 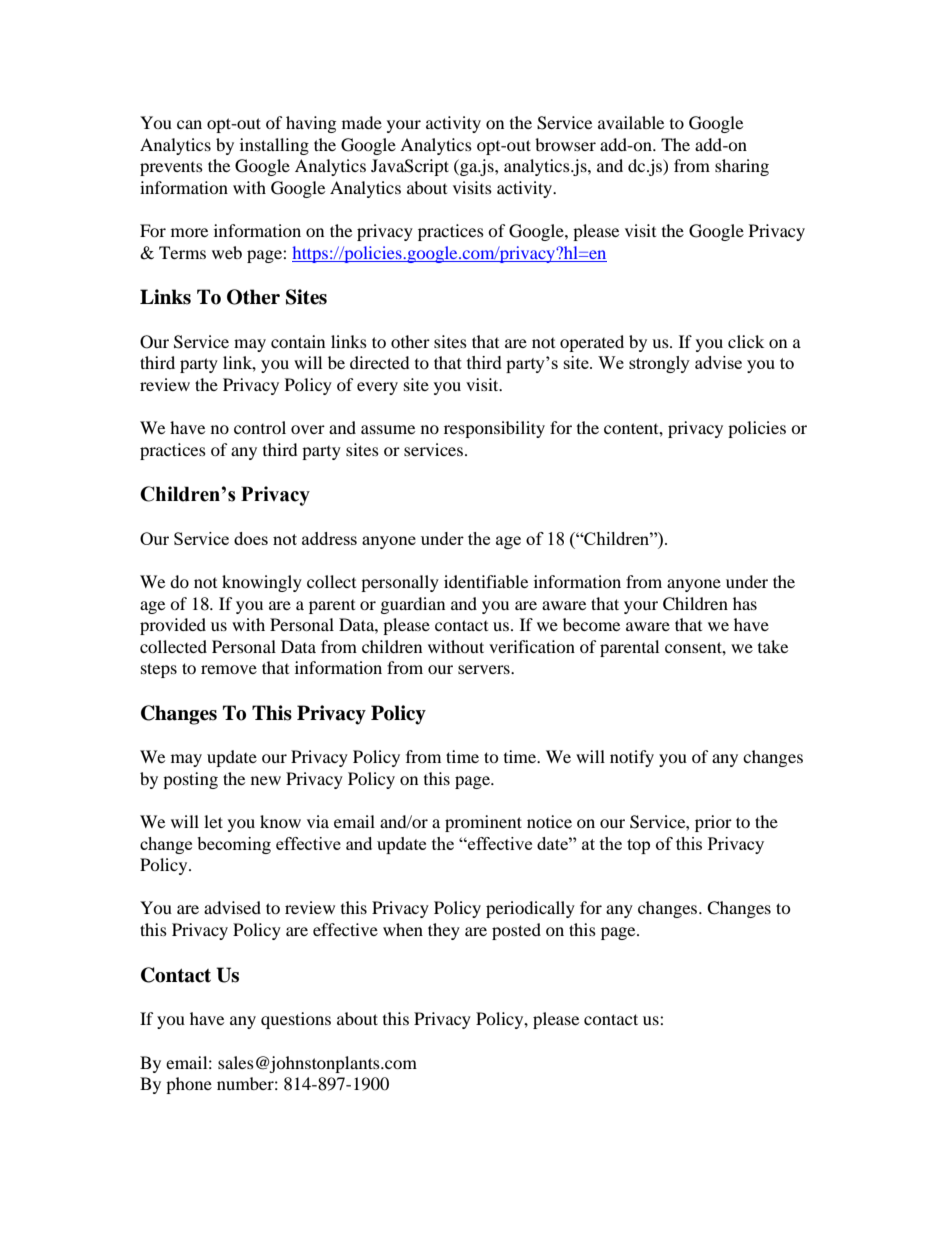 What do you see at coordinates (260, 427) in the screenshot?
I see `control` at bounding box center [260, 427].
